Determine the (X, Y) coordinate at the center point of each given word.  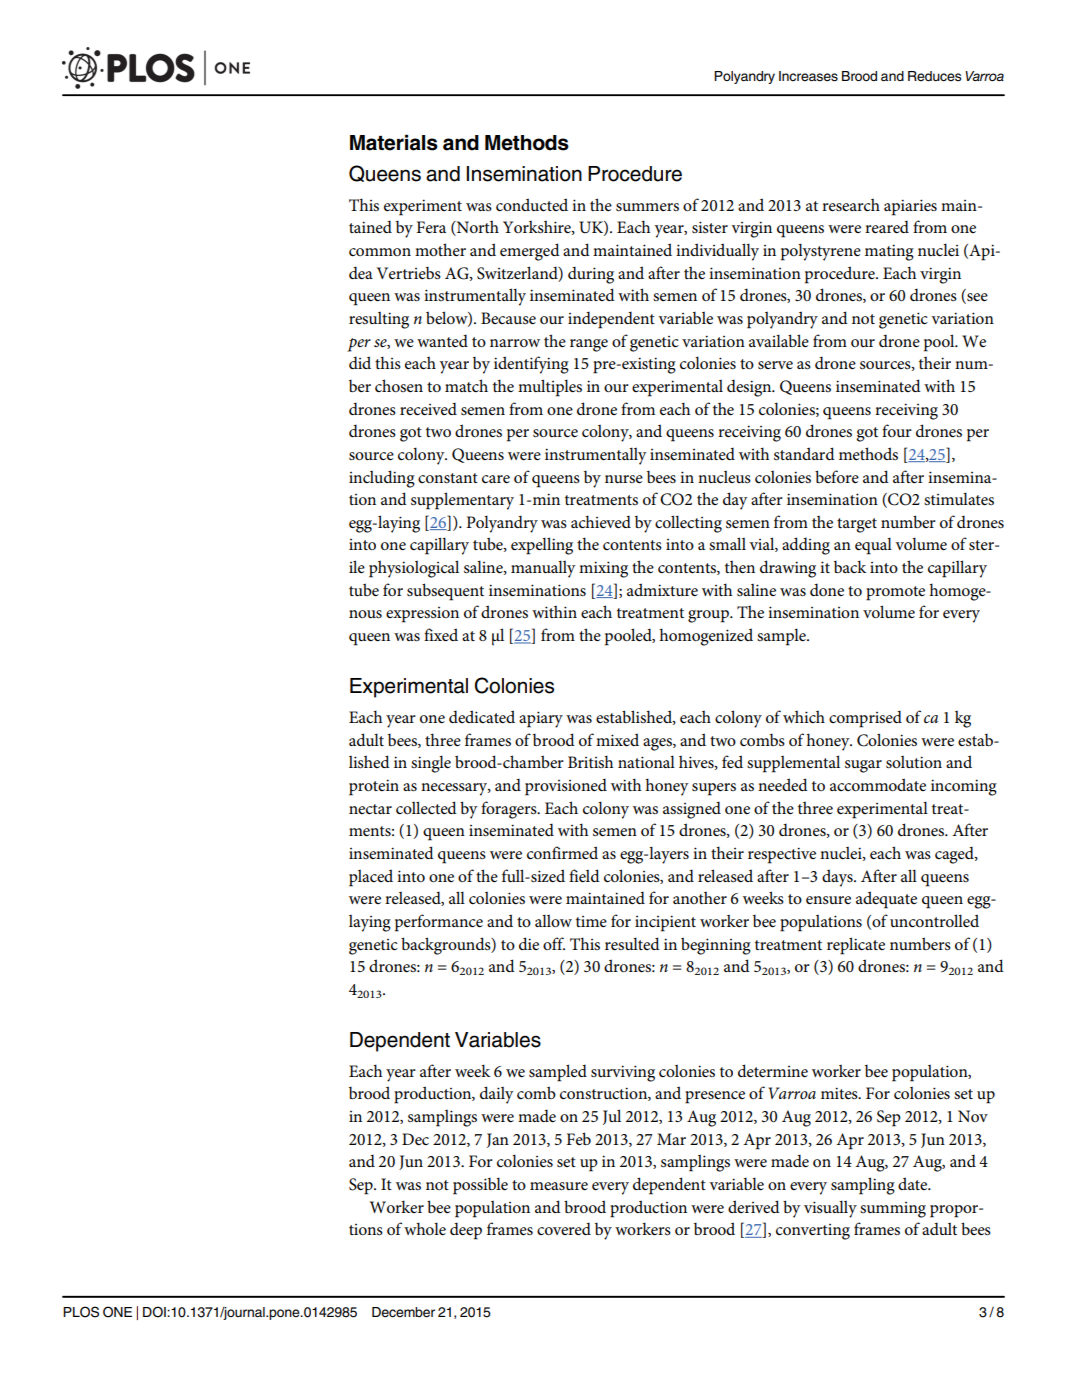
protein (374, 787)
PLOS (81, 1312)
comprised (865, 719)
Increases (808, 76)
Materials (394, 143)
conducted (532, 204)
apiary (541, 719)
